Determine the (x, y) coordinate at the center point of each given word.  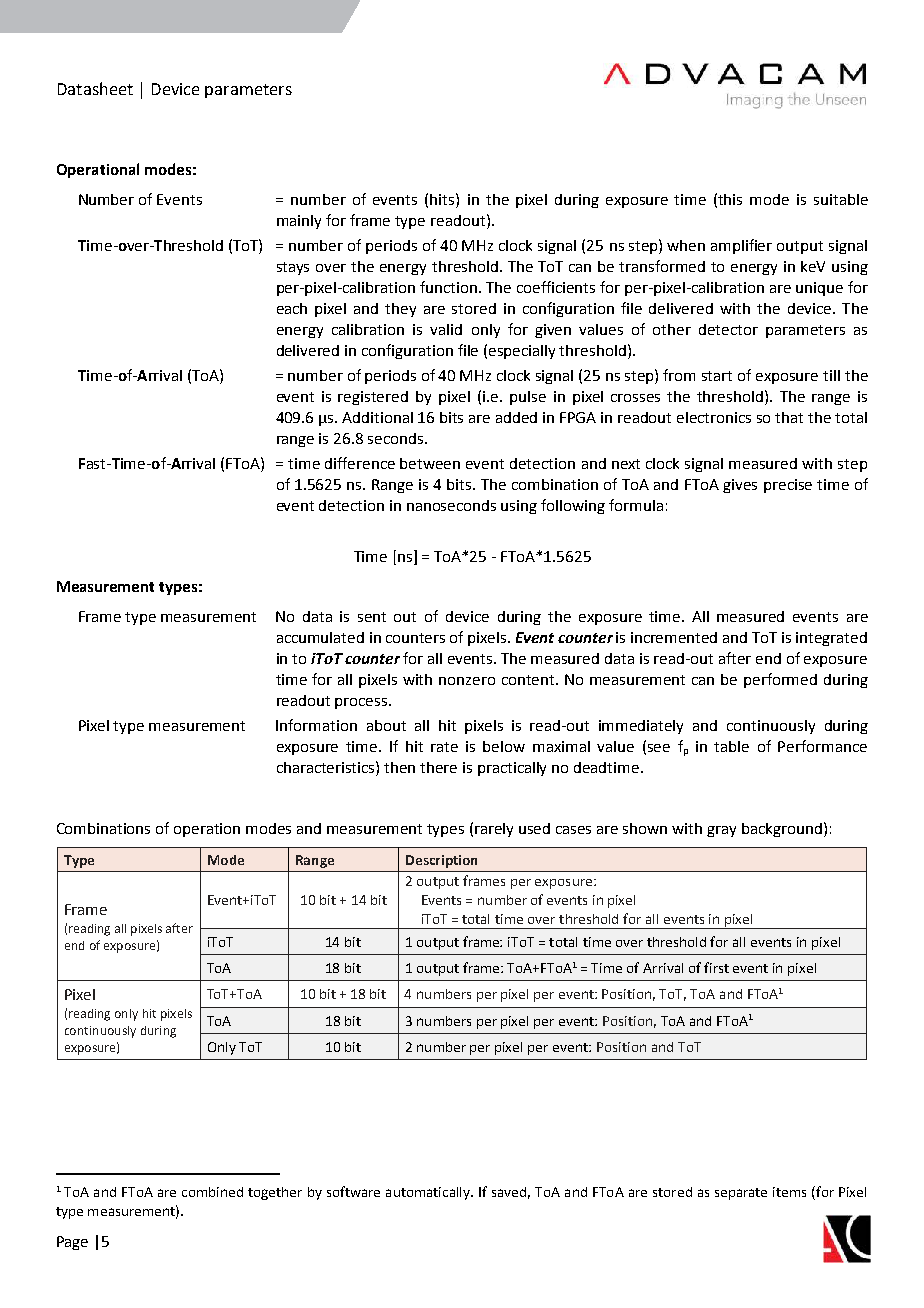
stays (293, 268)
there (438, 767)
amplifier (741, 246)
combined (212, 1192)
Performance (822, 746)
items (789, 1192)
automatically (429, 1193)
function (450, 287)
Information (316, 725)
